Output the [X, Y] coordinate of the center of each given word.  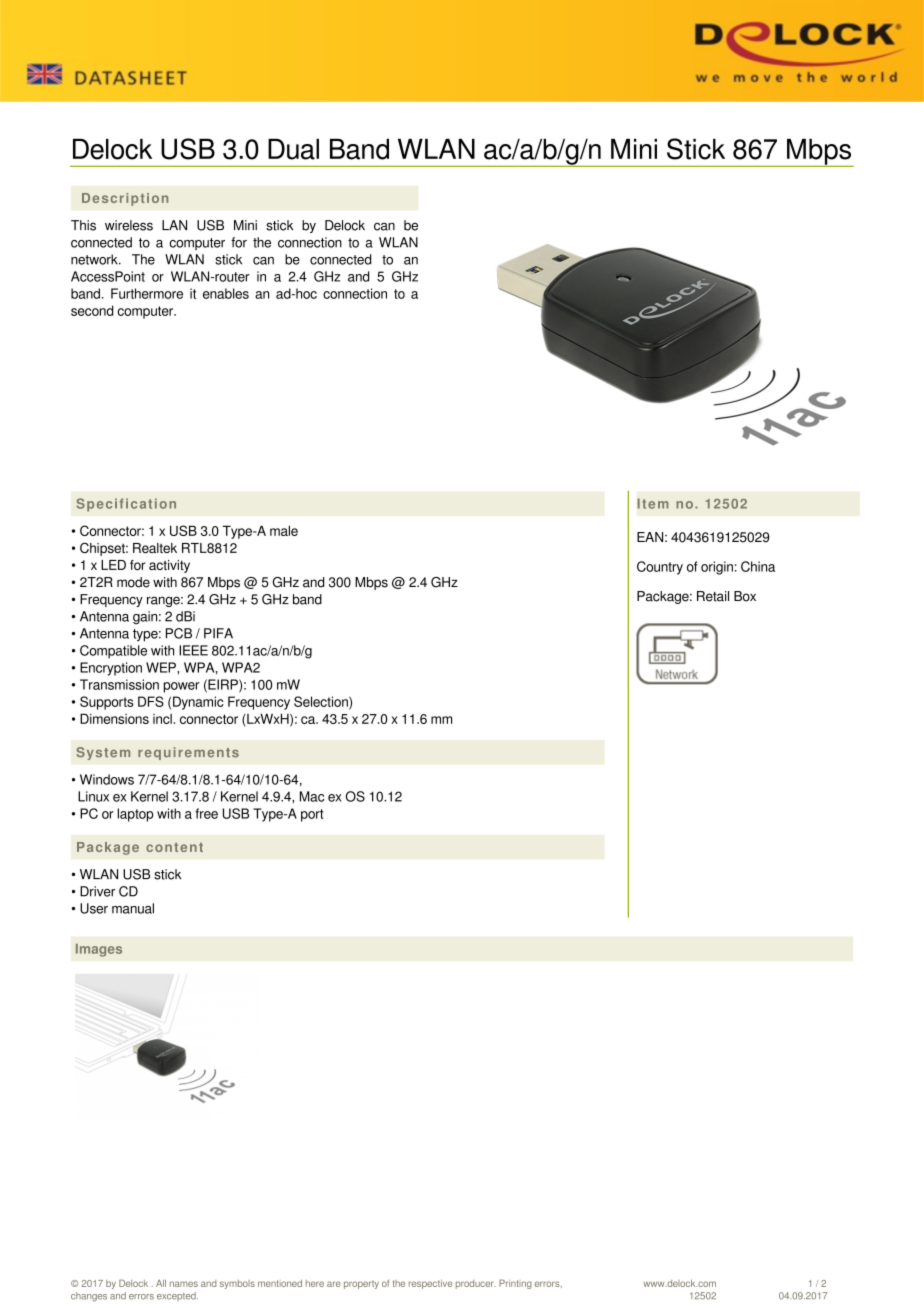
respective [430, 1284]
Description [125, 199]
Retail [713, 596]
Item [653, 503]
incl [163, 719]
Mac [312, 796]
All [161, 1283]
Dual [293, 149]
